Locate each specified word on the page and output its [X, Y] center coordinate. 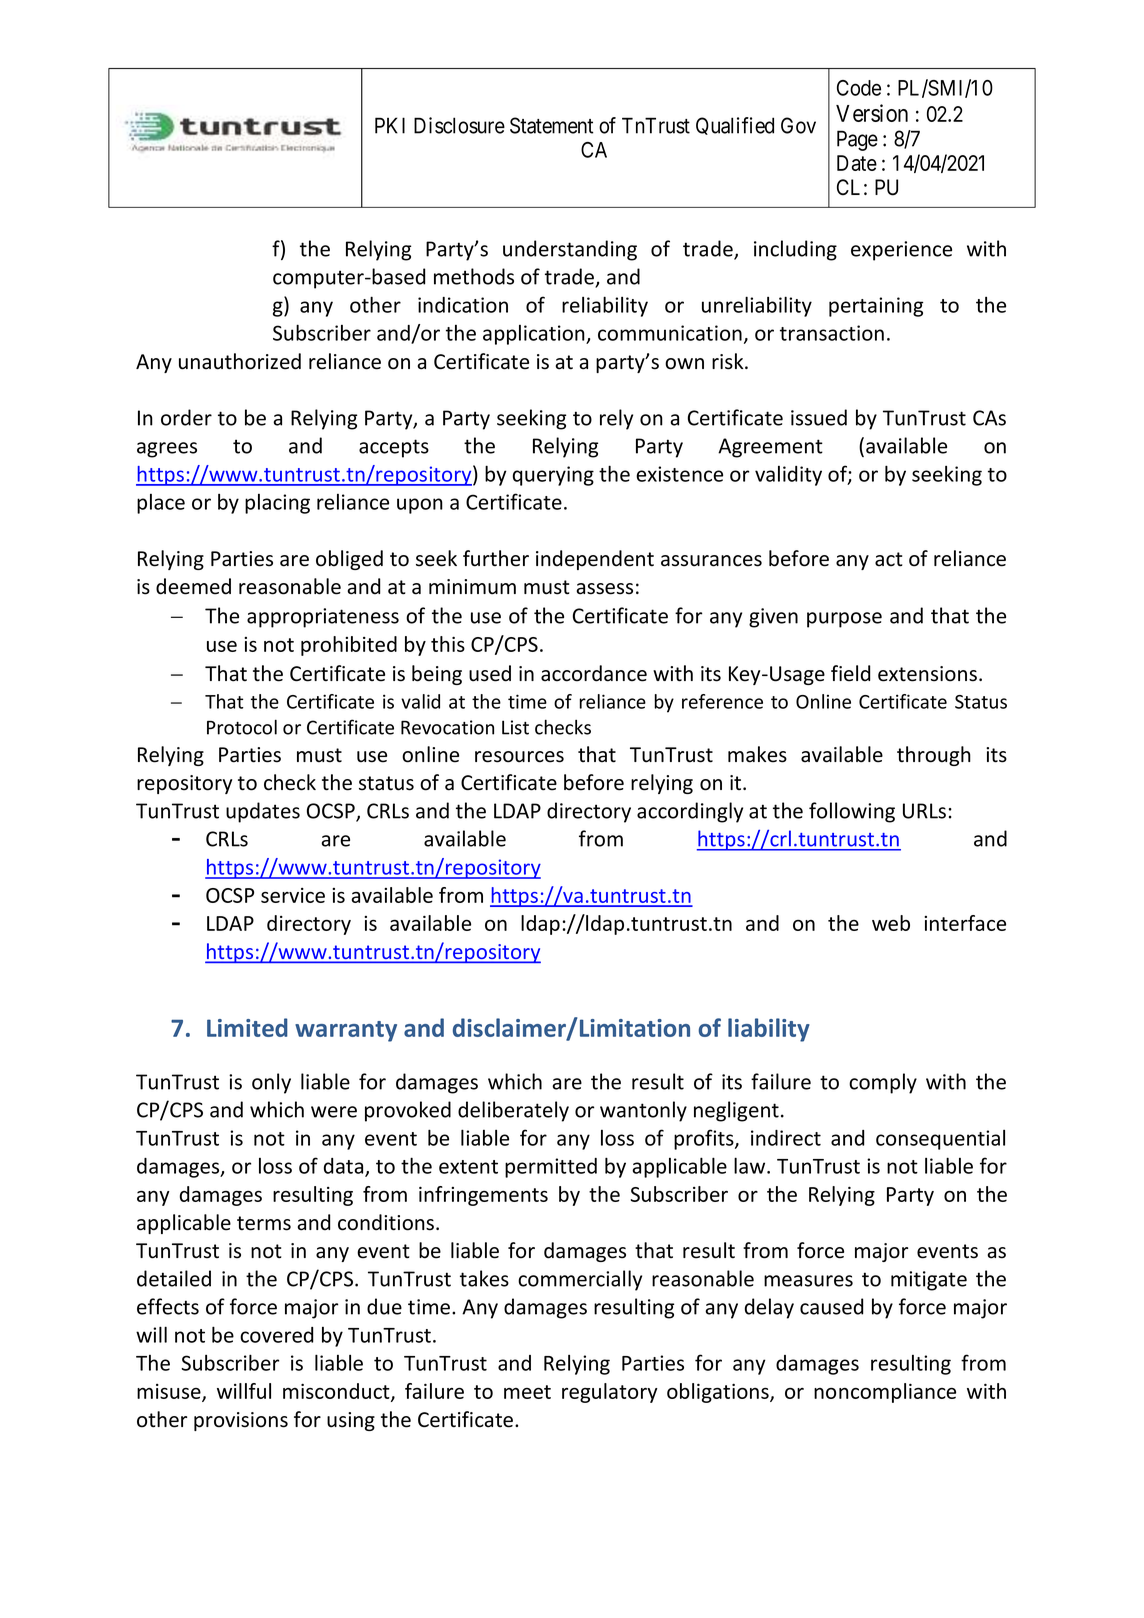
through [934, 756]
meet [527, 1392]
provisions [241, 1421]
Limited [247, 1027]
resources [519, 757]
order [186, 417]
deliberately [513, 1111]
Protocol [242, 727]
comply [883, 1083]
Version [872, 113]
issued [819, 417]
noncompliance [885, 1393]
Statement [551, 125]
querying [553, 476]
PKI [390, 125]
